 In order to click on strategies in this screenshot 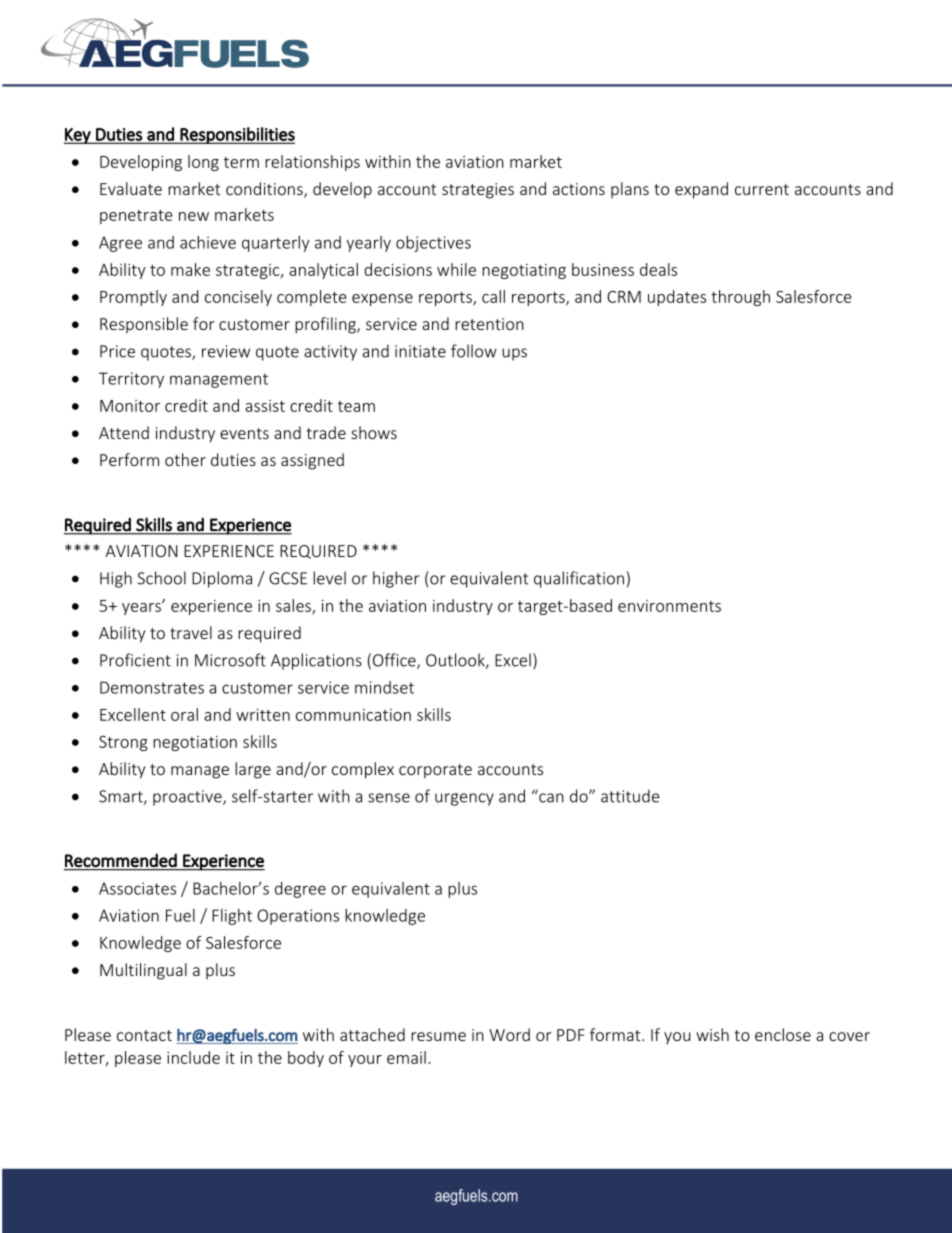, I will do `click(478, 191)`.
